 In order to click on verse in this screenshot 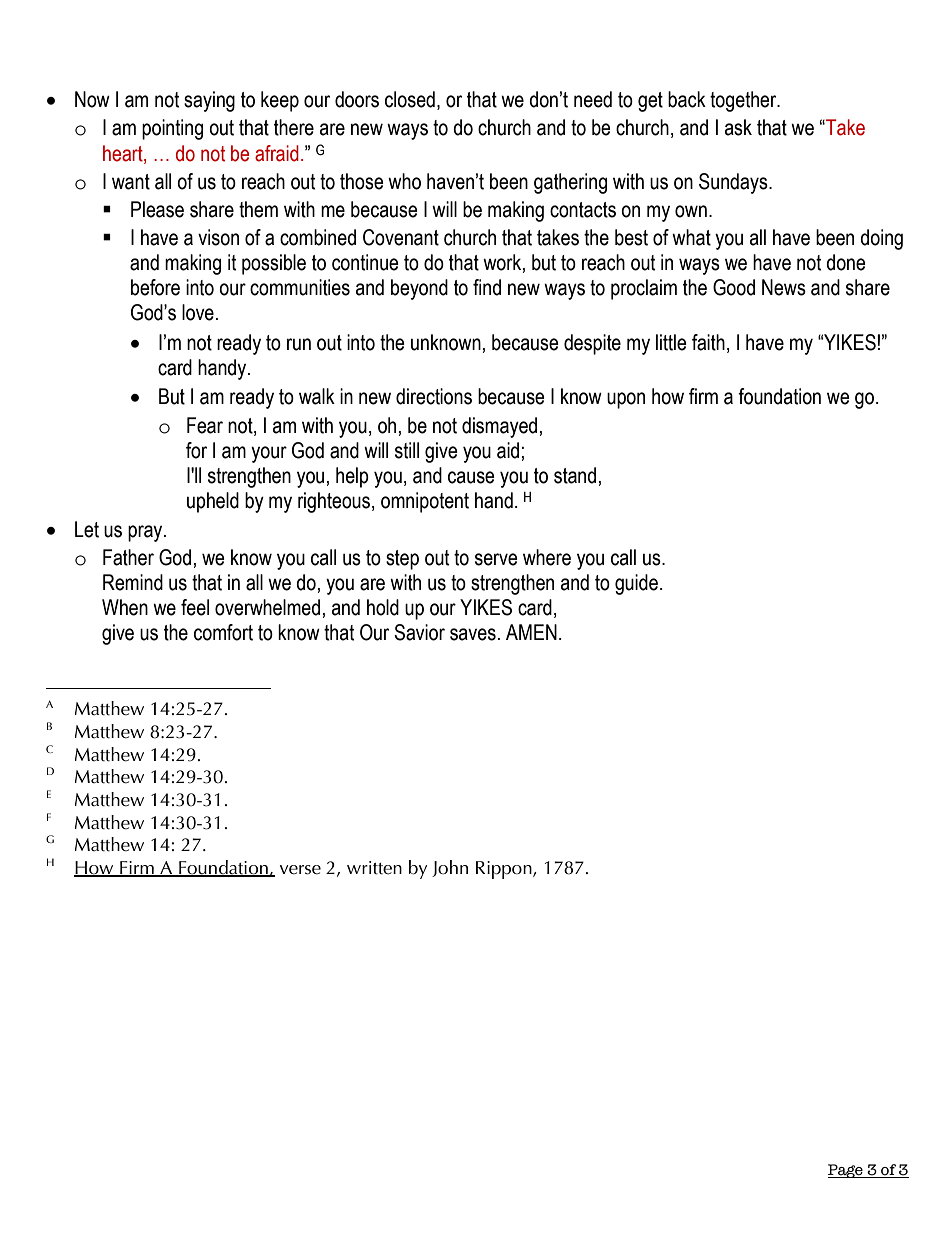, I will do `click(300, 870)`.
